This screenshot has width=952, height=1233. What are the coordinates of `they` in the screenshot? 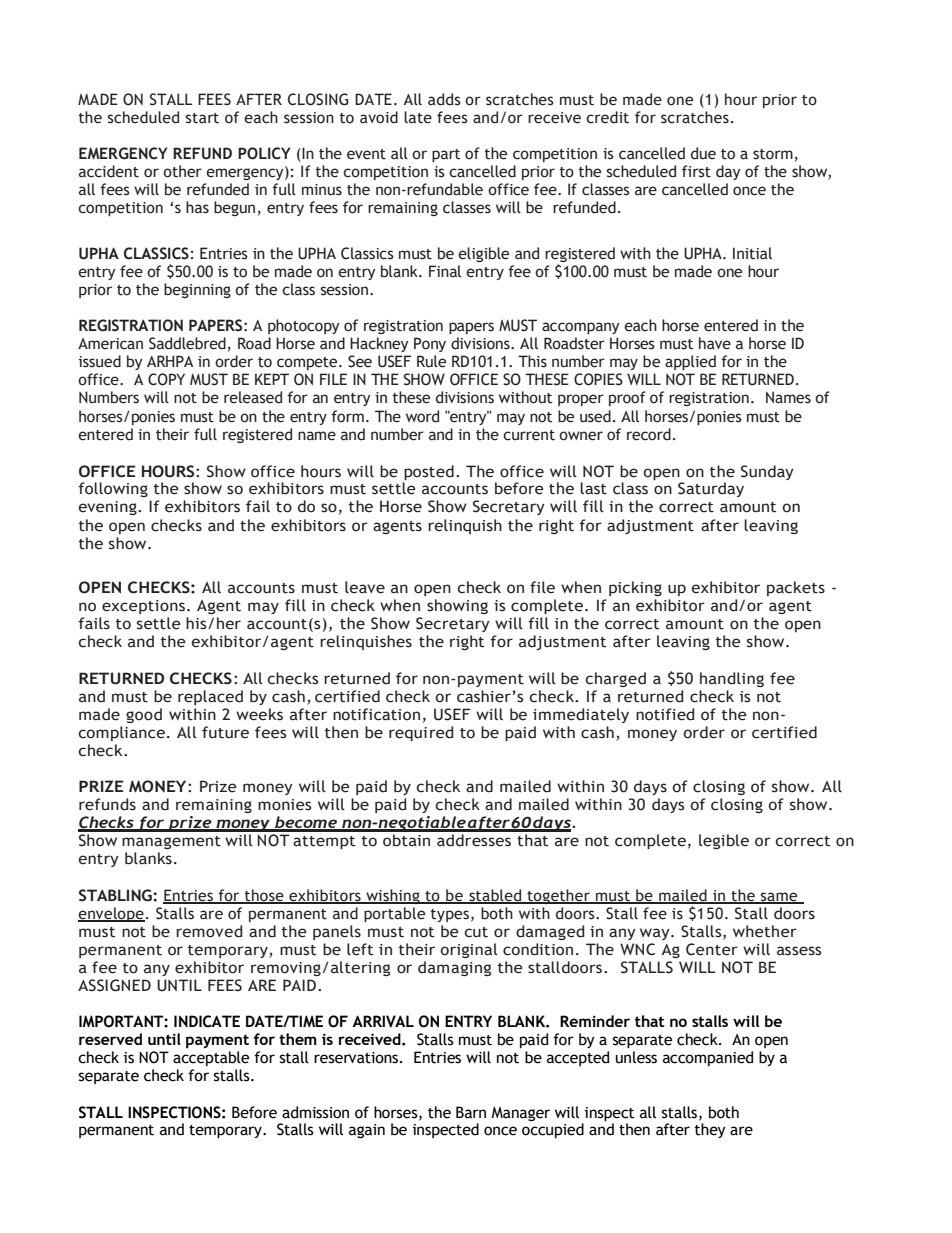 It's located at (710, 1130).
